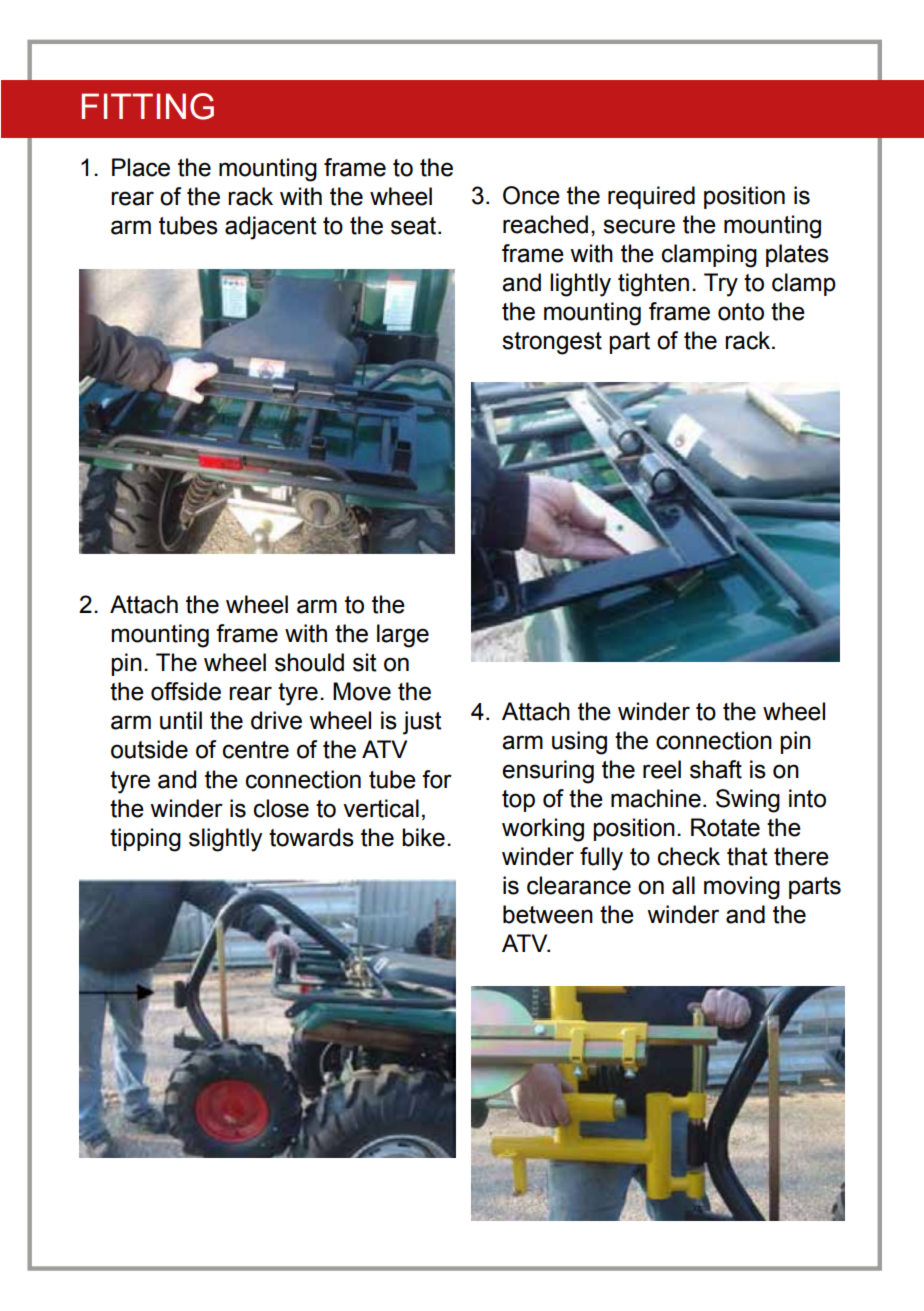  Describe the element at coordinates (145, 840) in the image. I see `tipping` at that location.
